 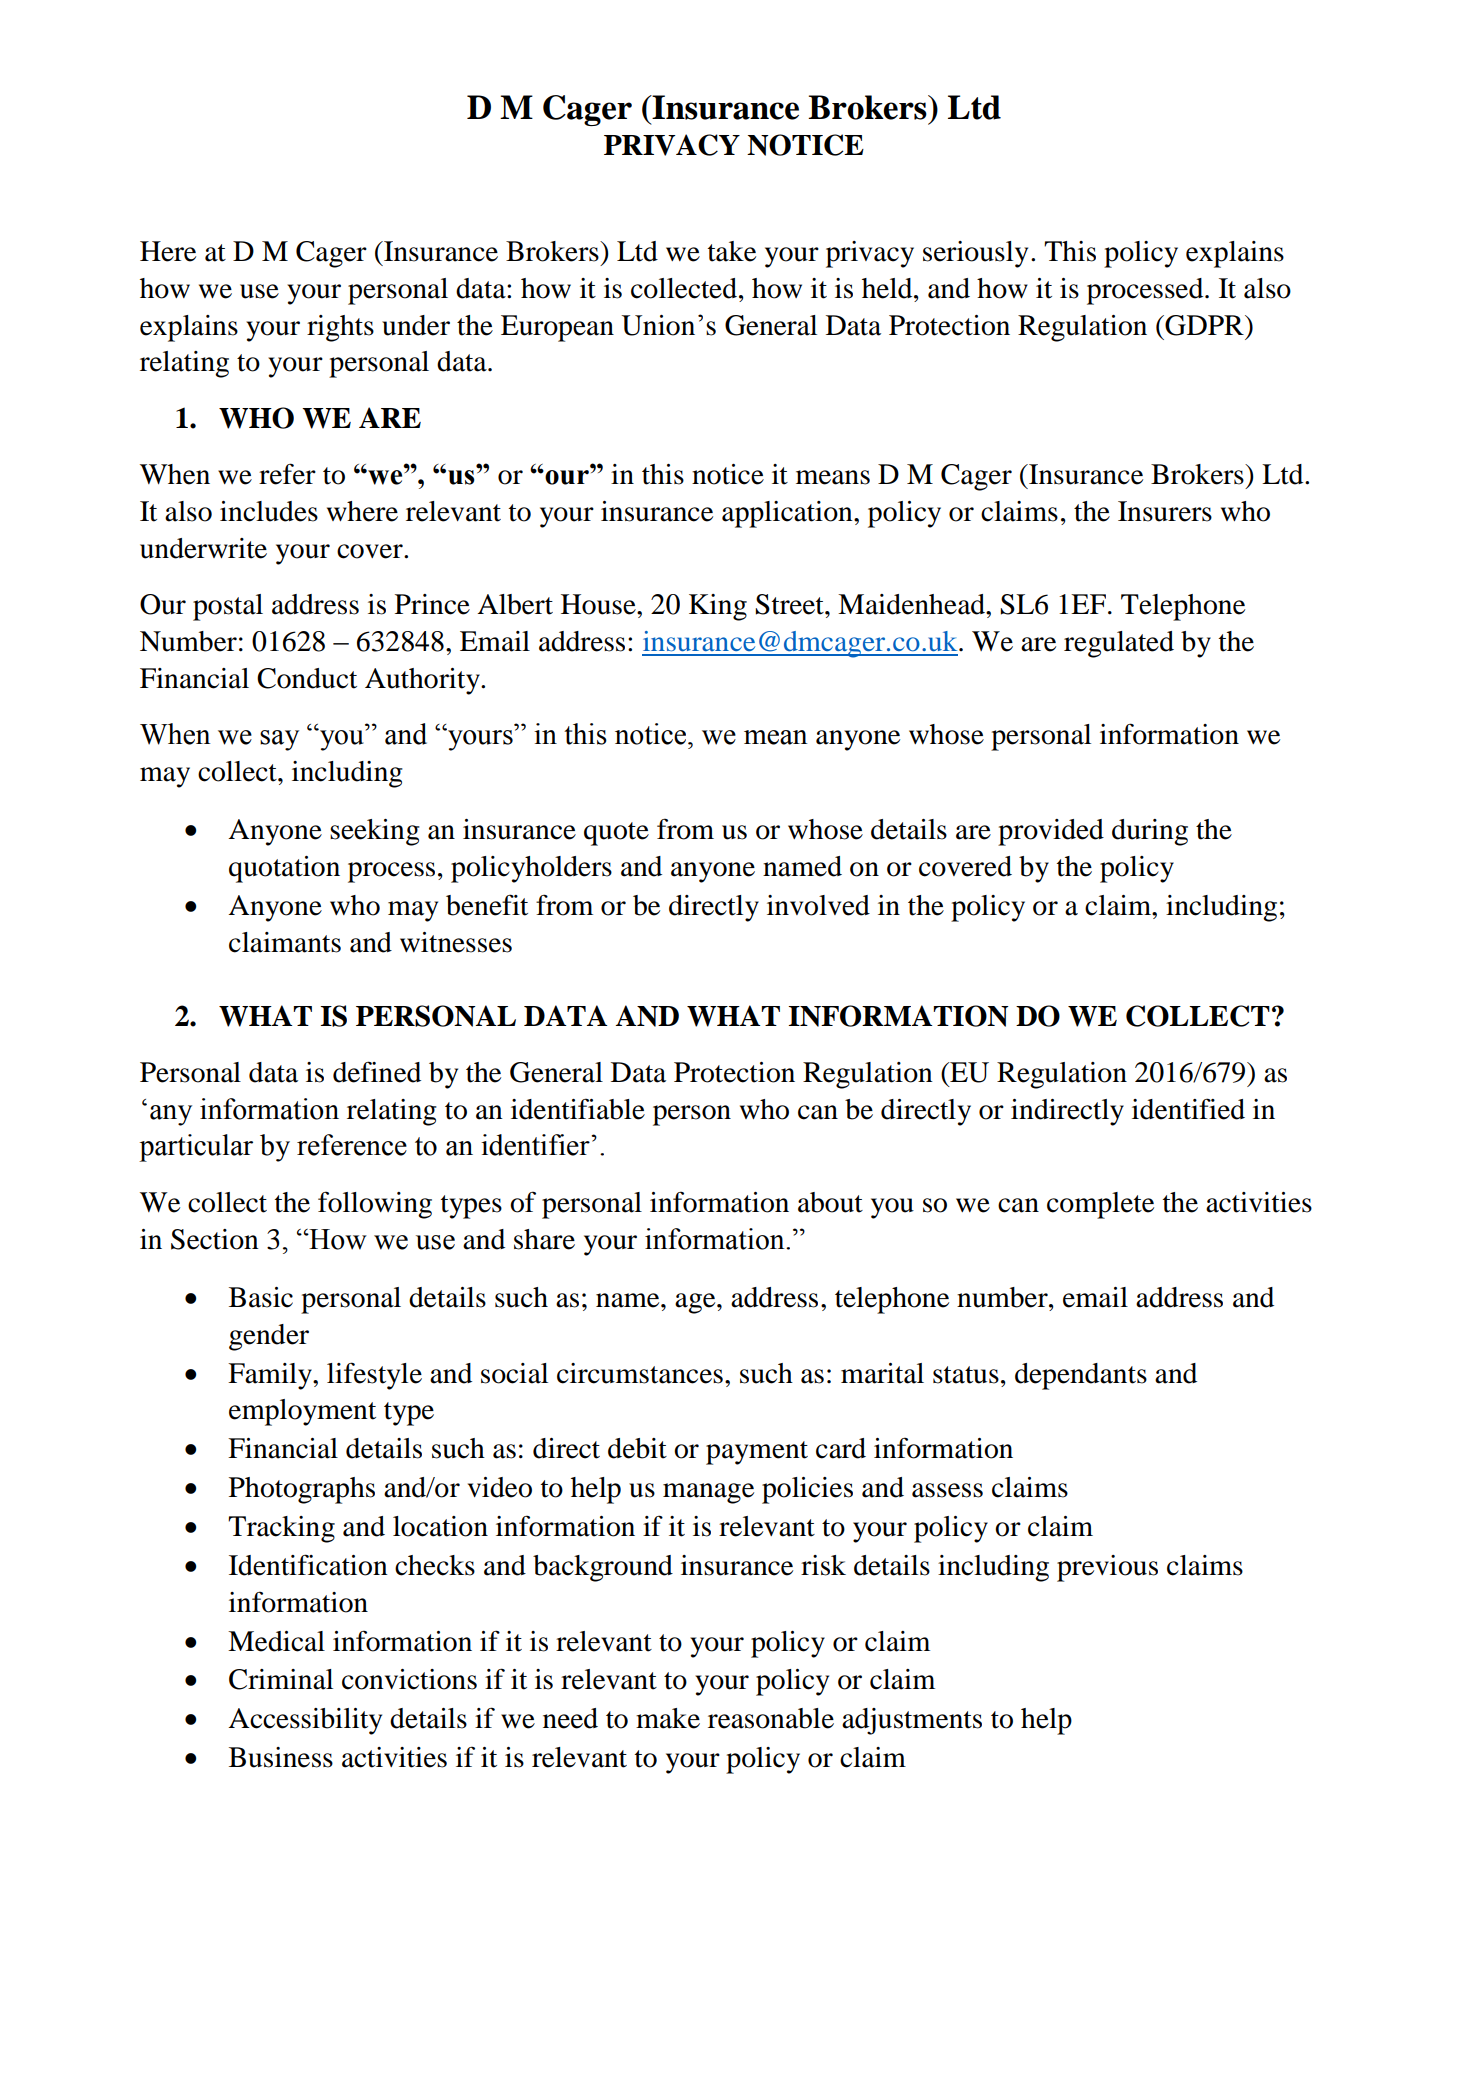 What do you see at coordinates (616, 834) in the screenshot?
I see `quote` at bounding box center [616, 834].
